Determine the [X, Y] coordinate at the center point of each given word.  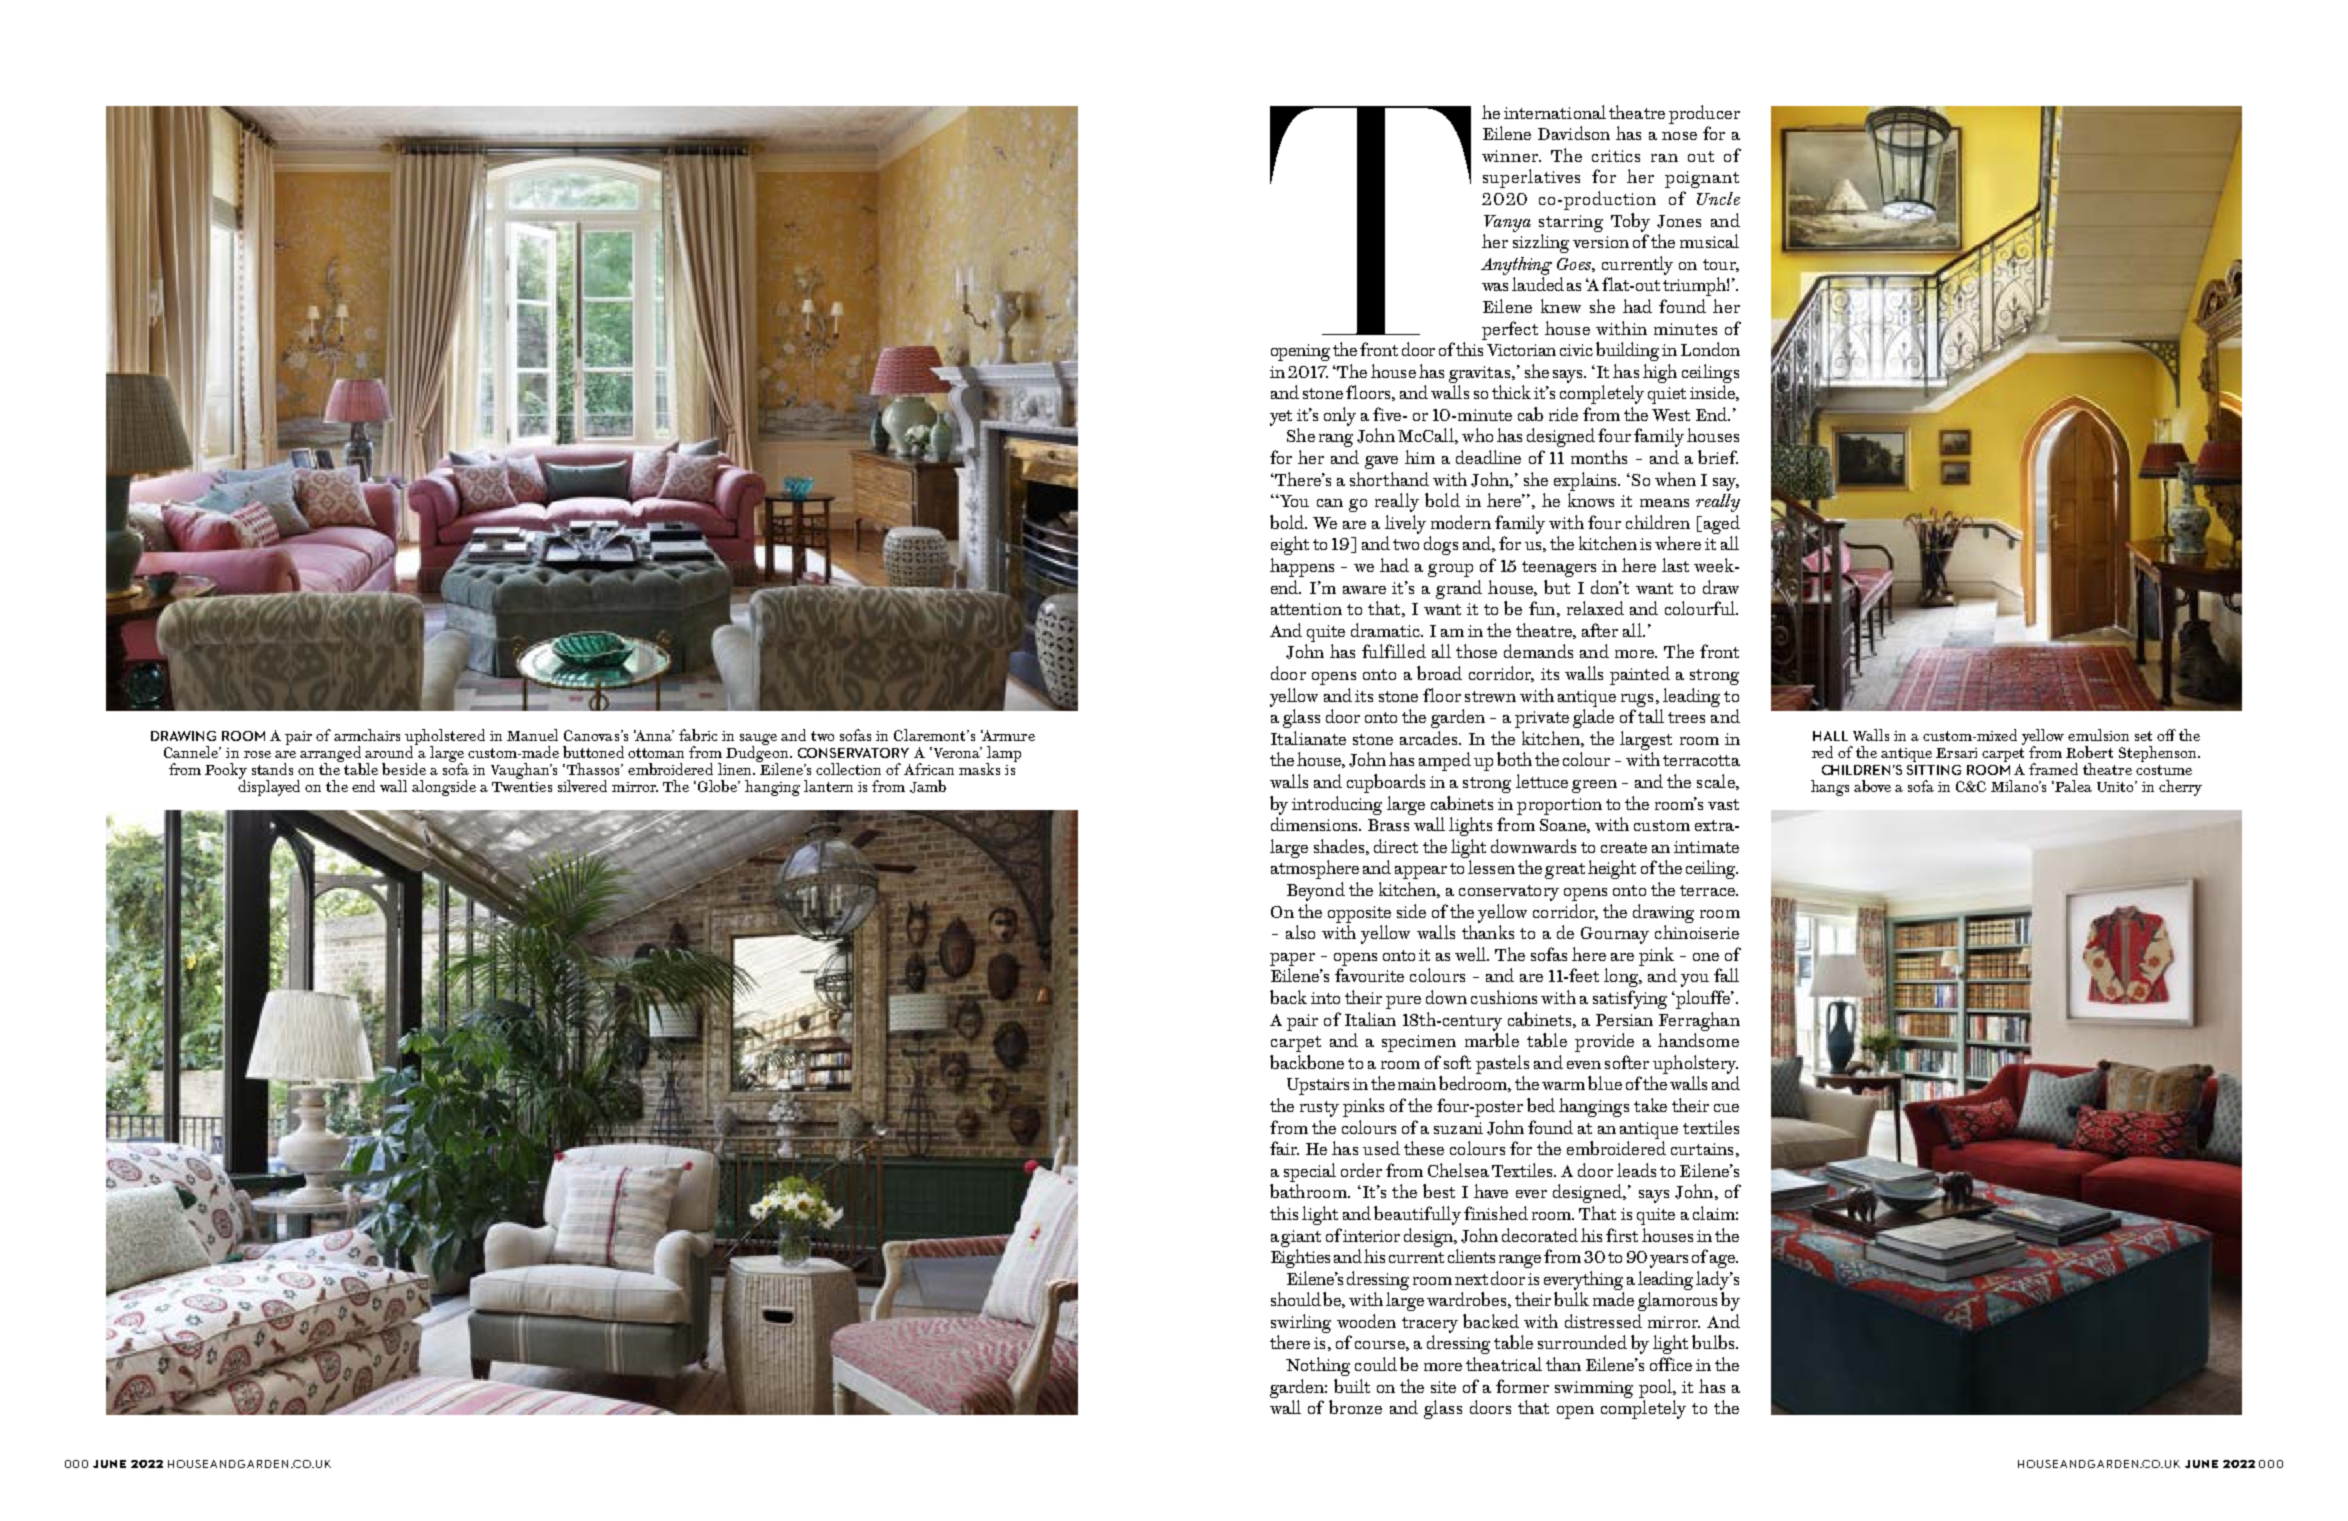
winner [1511, 156]
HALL [1830, 736]
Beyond [1316, 891]
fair [1284, 1148]
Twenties [522, 787]
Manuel [532, 735]
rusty [1319, 1109]
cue [1726, 1108]
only [1340, 416]
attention [1306, 609]
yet [1281, 418]
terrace [1708, 890]
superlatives [1531, 178]
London [1710, 349]
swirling [1301, 1323]
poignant [1702, 179]
